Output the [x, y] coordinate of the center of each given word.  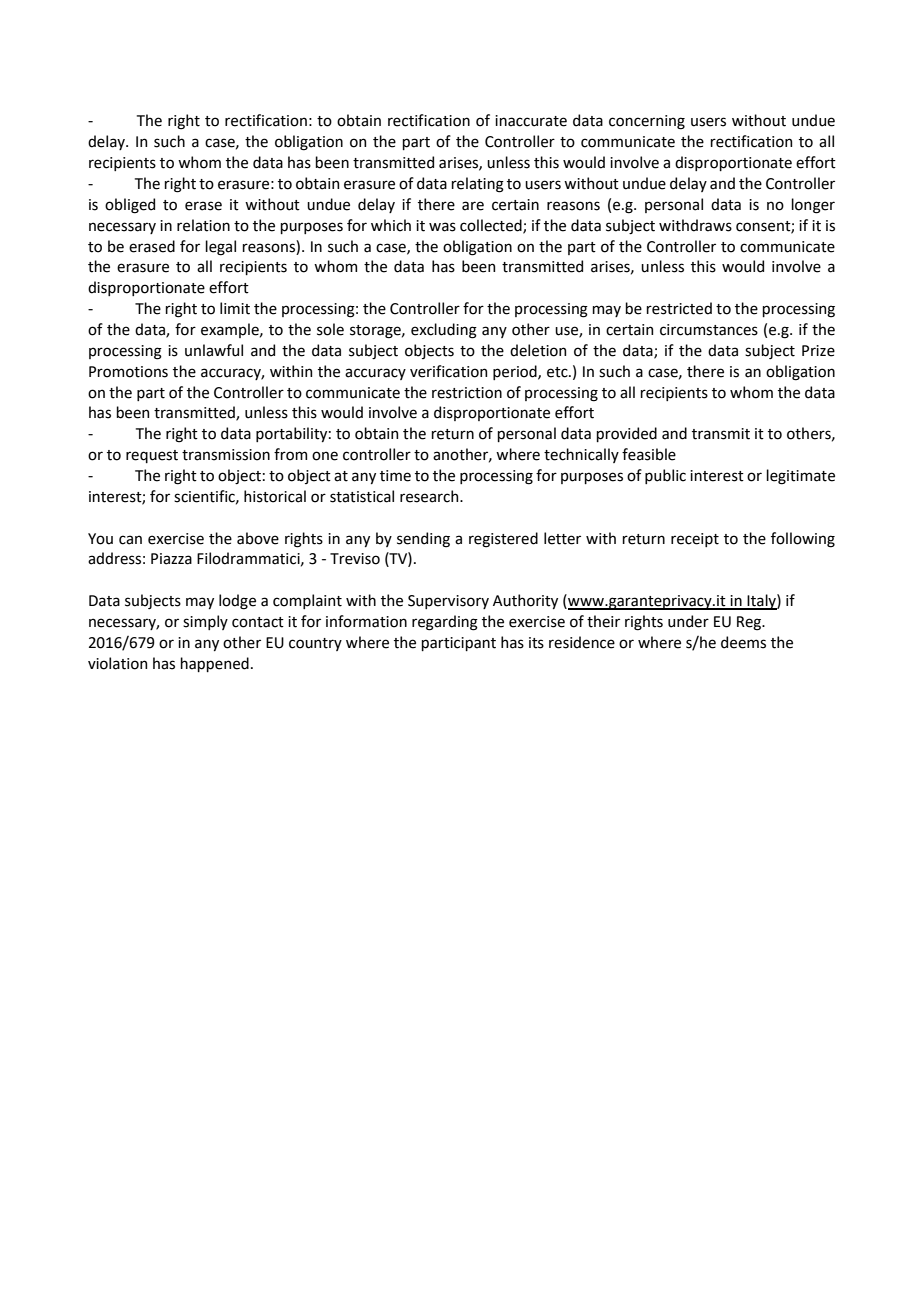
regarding [445, 623]
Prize [818, 351]
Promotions [128, 372]
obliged [130, 206]
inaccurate [531, 121]
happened [214, 664]
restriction [467, 393]
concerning [647, 122]
